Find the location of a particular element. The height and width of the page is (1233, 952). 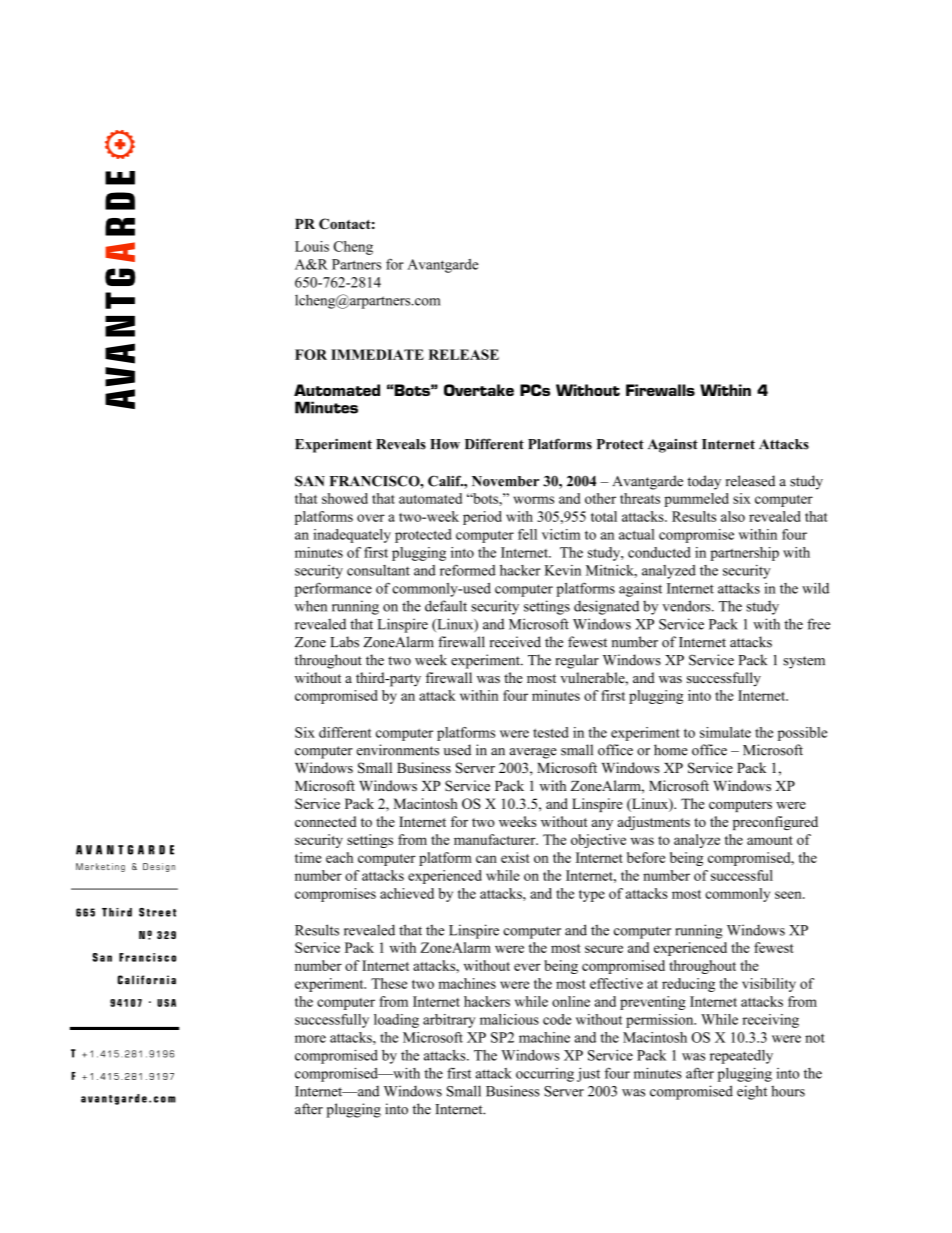

IMMEDIATE is located at coordinates (377, 354).
